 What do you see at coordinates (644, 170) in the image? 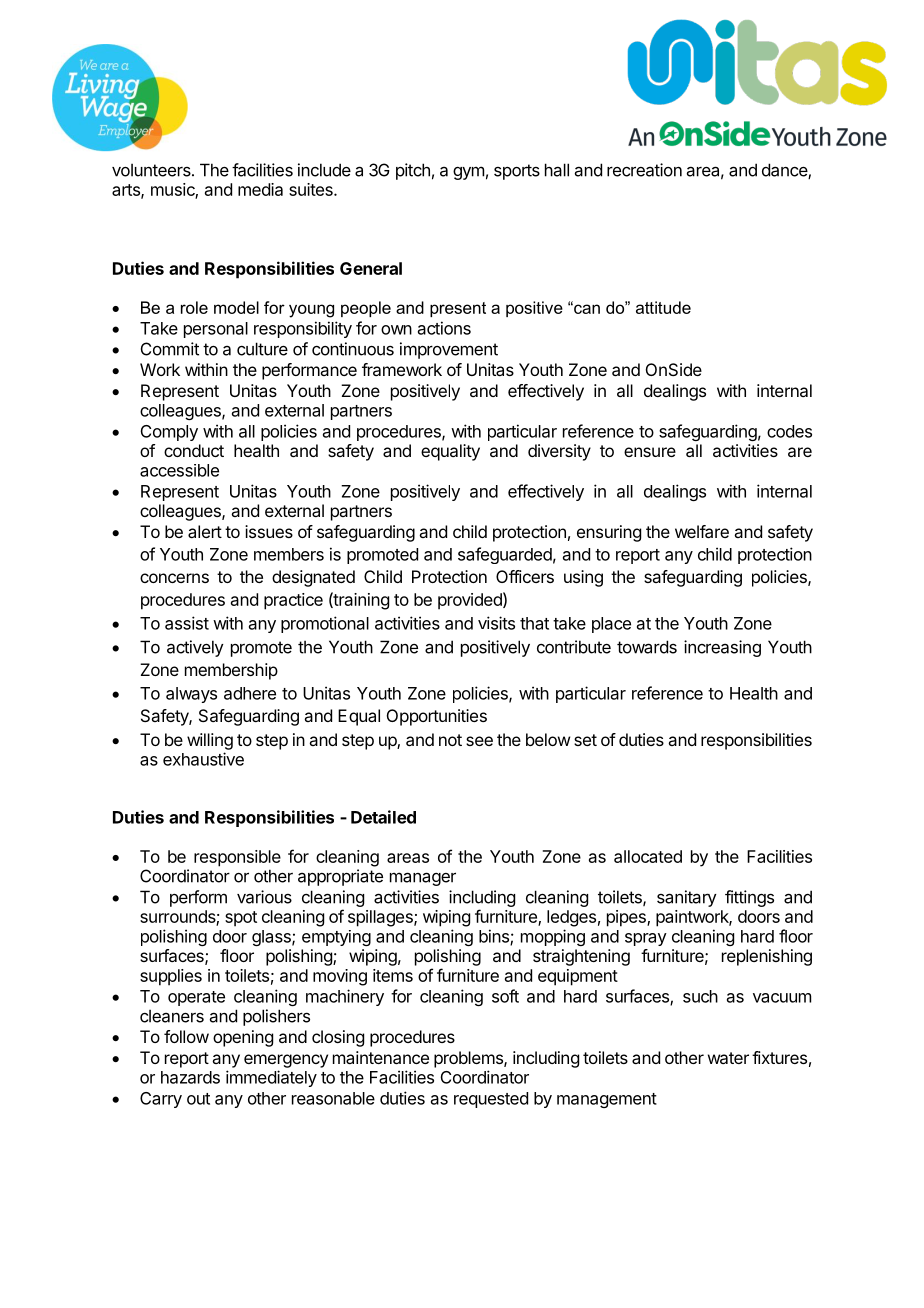
I see `recreation` at bounding box center [644, 170].
